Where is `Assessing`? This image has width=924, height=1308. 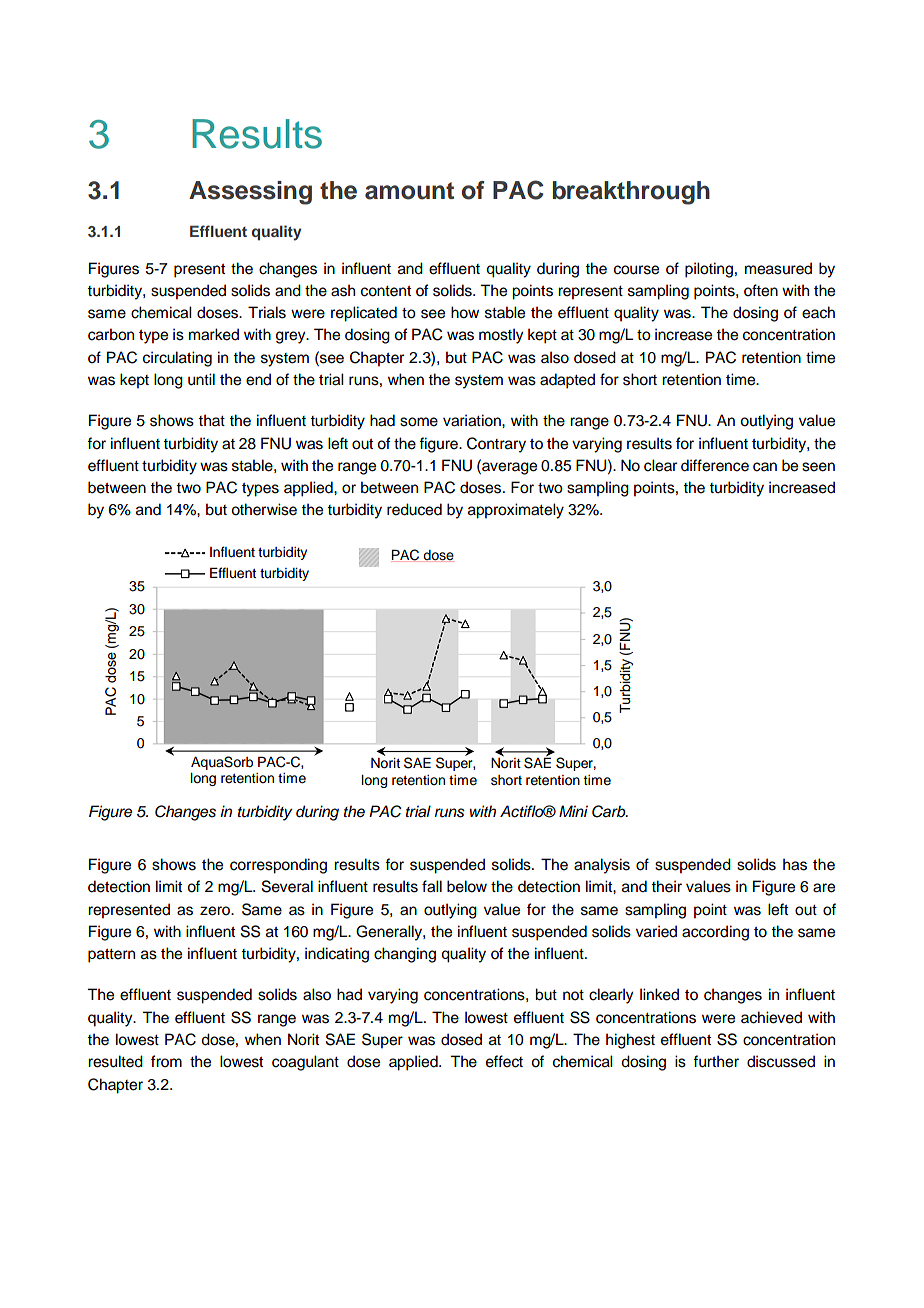 Assessing is located at coordinates (250, 193).
